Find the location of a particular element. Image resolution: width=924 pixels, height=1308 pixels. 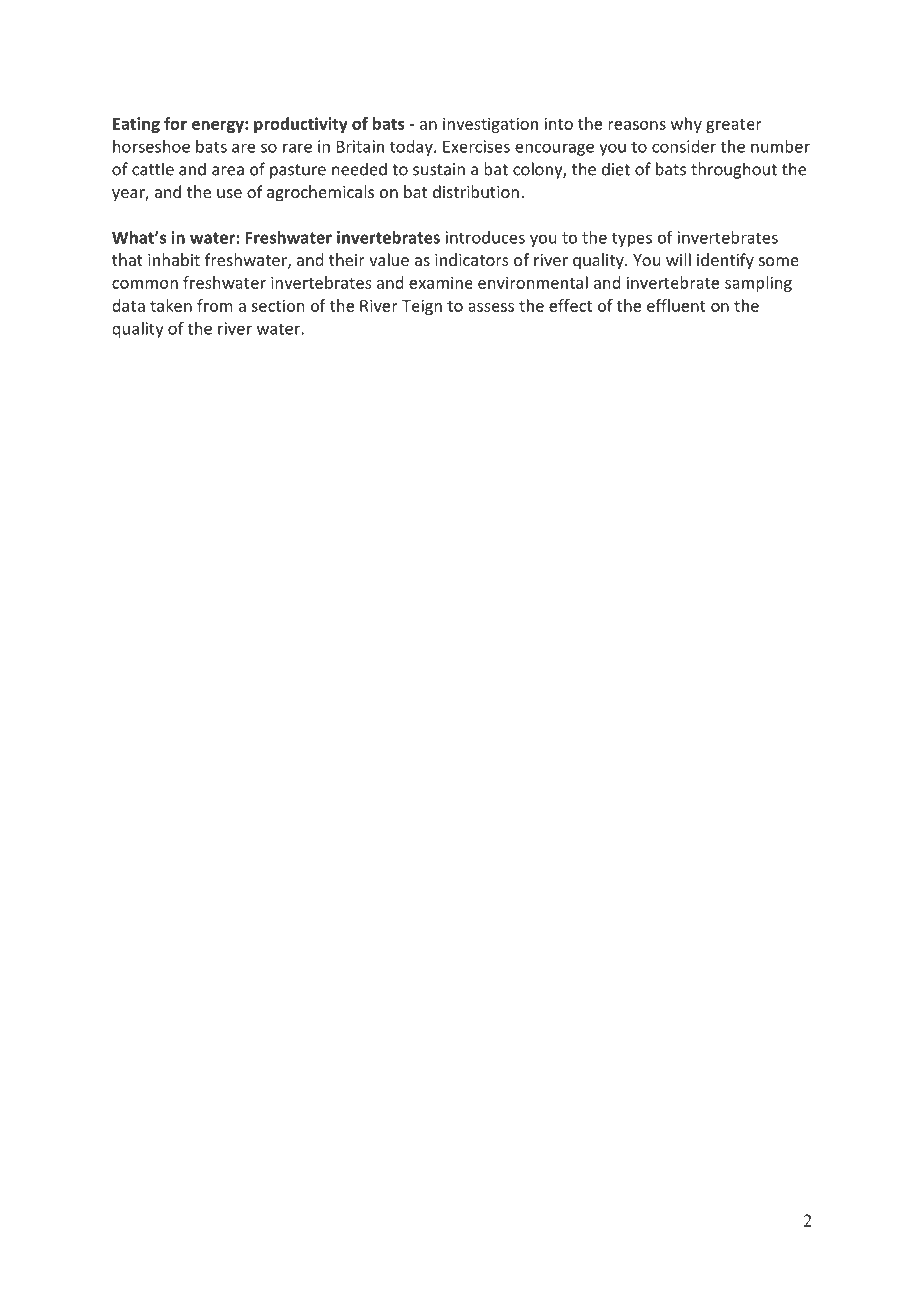

introduces is located at coordinates (485, 237).
